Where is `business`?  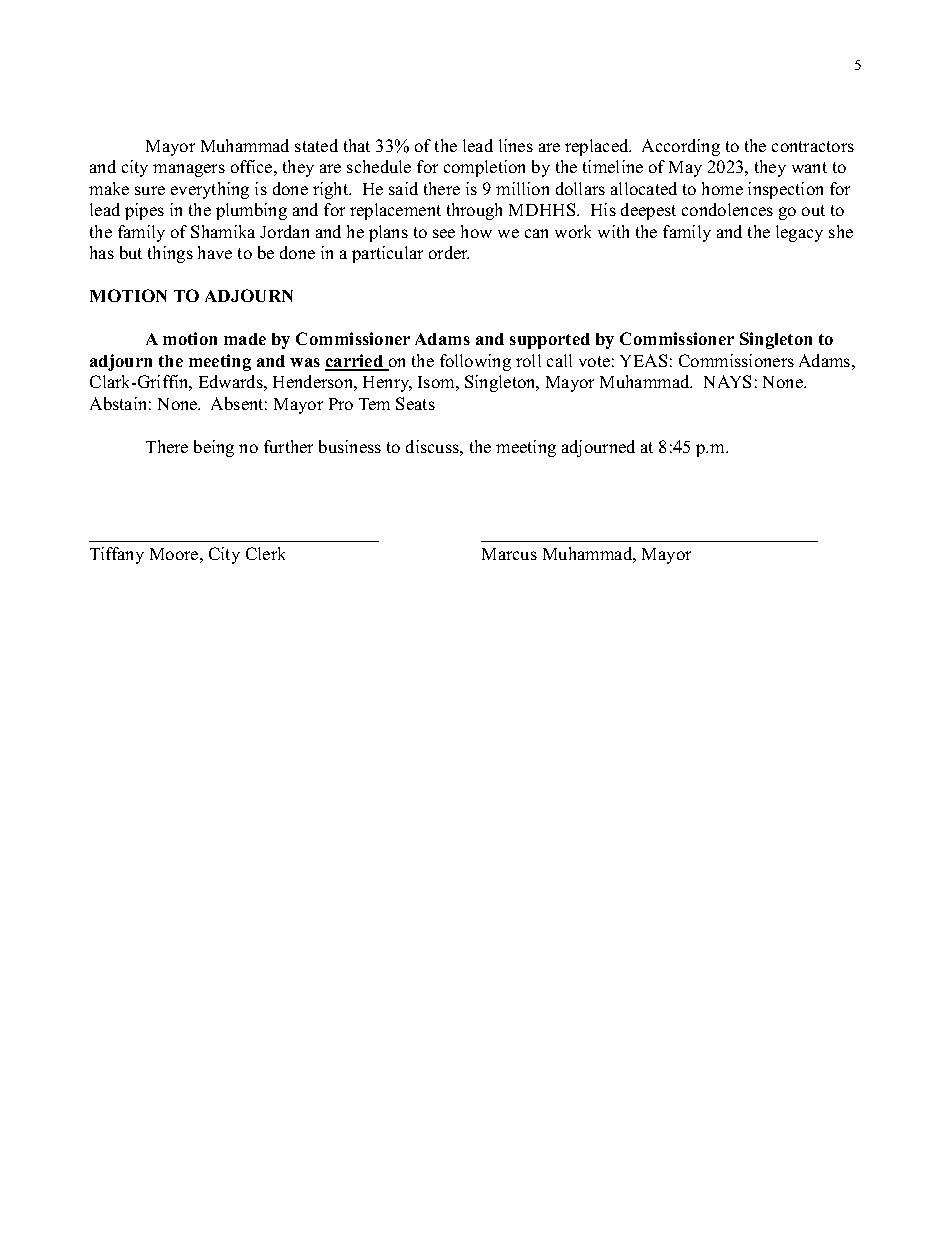
business is located at coordinates (350, 446).
